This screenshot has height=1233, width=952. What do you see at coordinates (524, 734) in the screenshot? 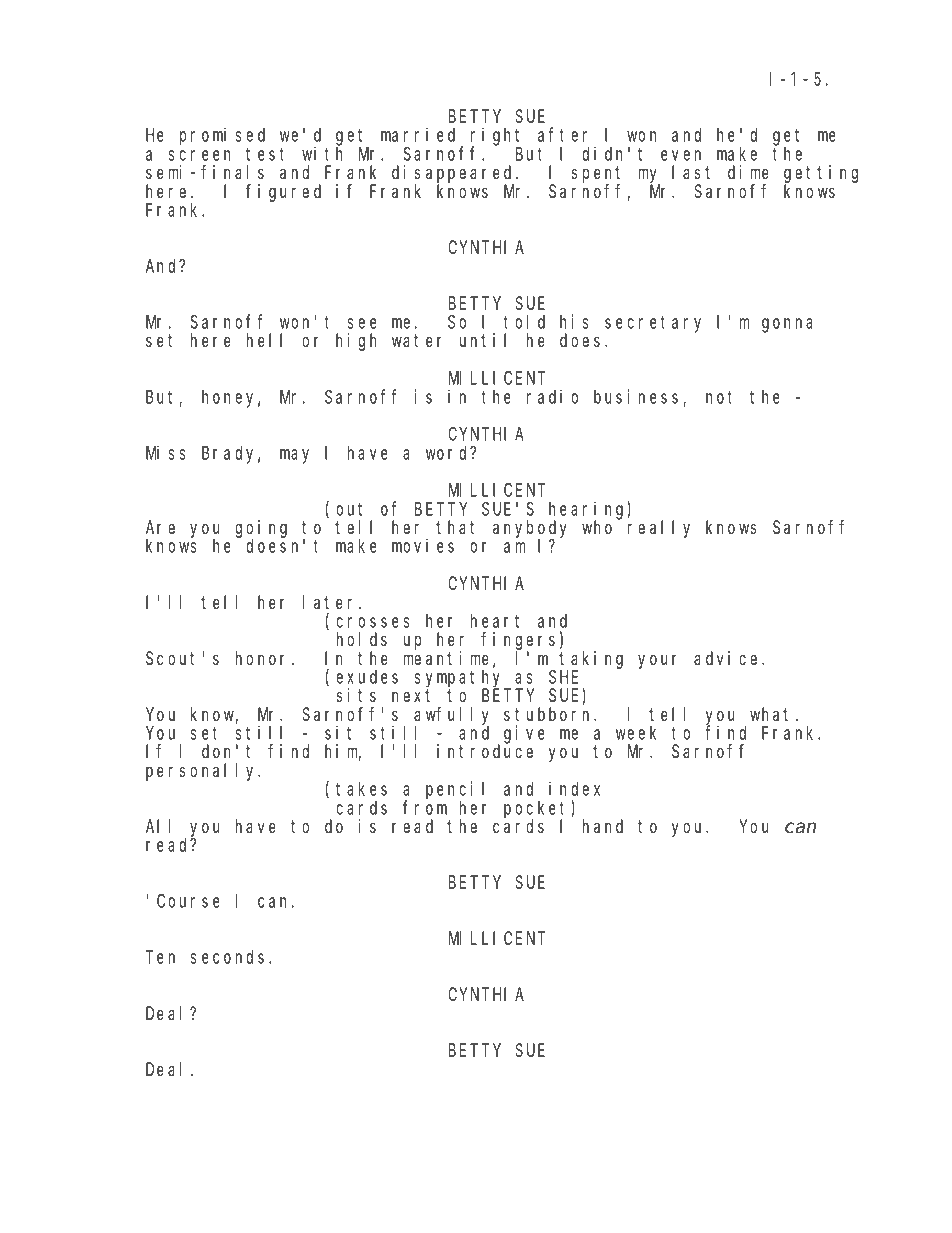
I see `give` at bounding box center [524, 734].
